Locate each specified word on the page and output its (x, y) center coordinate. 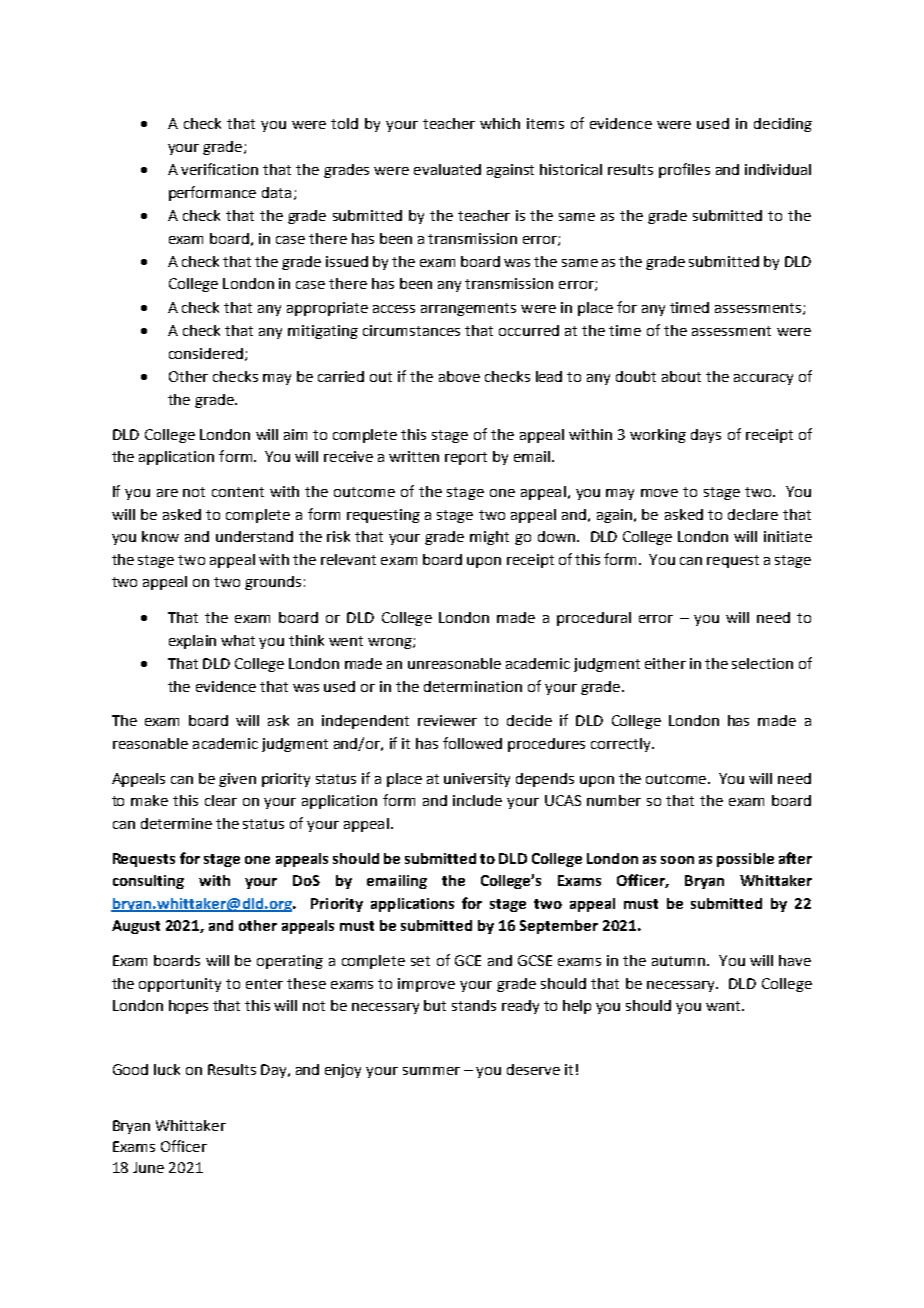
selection (762, 663)
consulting (148, 882)
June (148, 1167)
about (681, 376)
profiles (684, 170)
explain (192, 642)
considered (206, 353)
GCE (468, 960)
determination (473, 686)
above (459, 376)
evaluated (447, 169)
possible (745, 860)
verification (219, 169)
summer (431, 1071)
